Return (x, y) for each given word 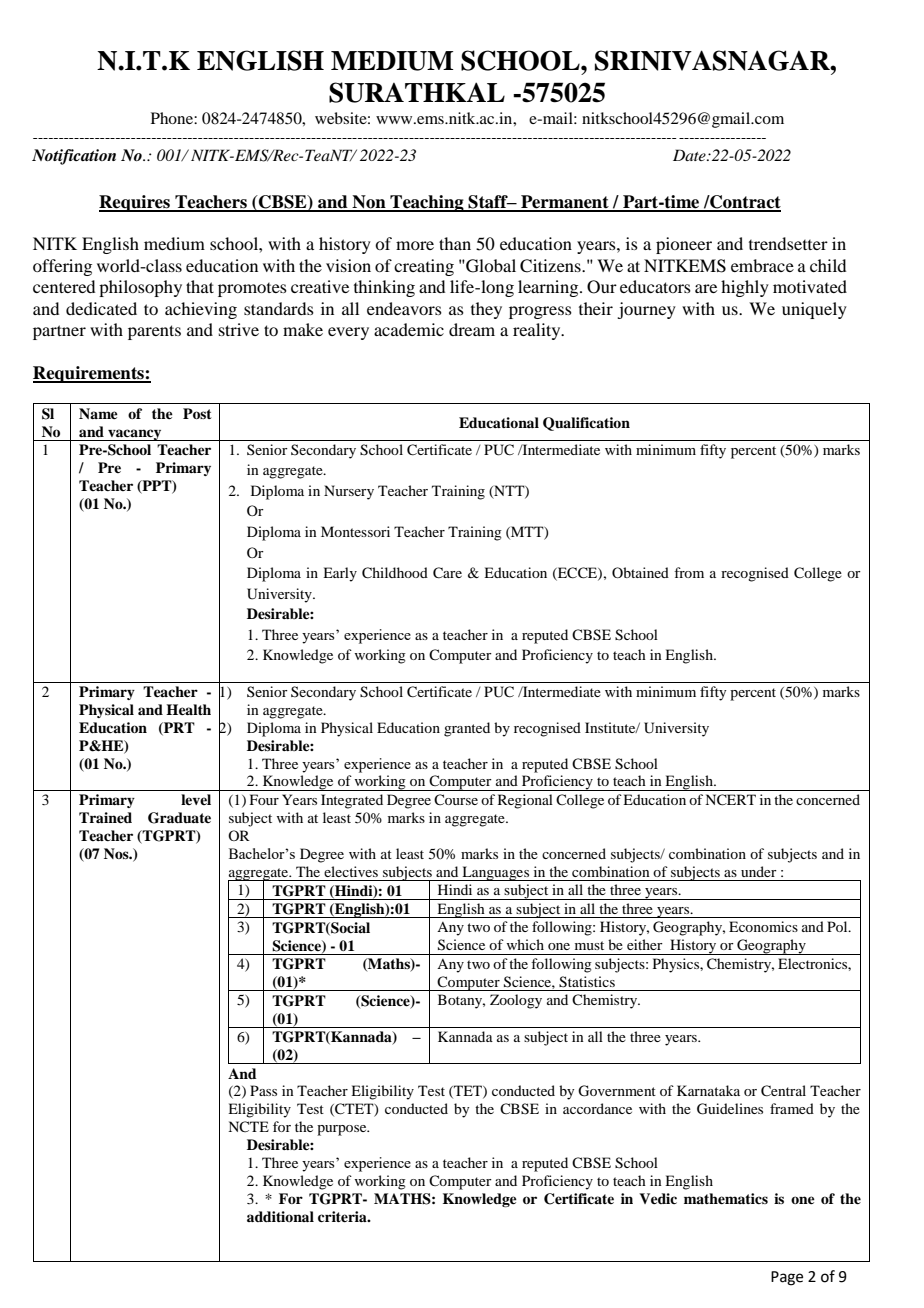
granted (467, 729)
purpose (343, 1130)
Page (787, 1278)
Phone (173, 118)
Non (369, 203)
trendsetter (788, 243)
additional (280, 1216)
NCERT (730, 800)
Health (188, 709)
